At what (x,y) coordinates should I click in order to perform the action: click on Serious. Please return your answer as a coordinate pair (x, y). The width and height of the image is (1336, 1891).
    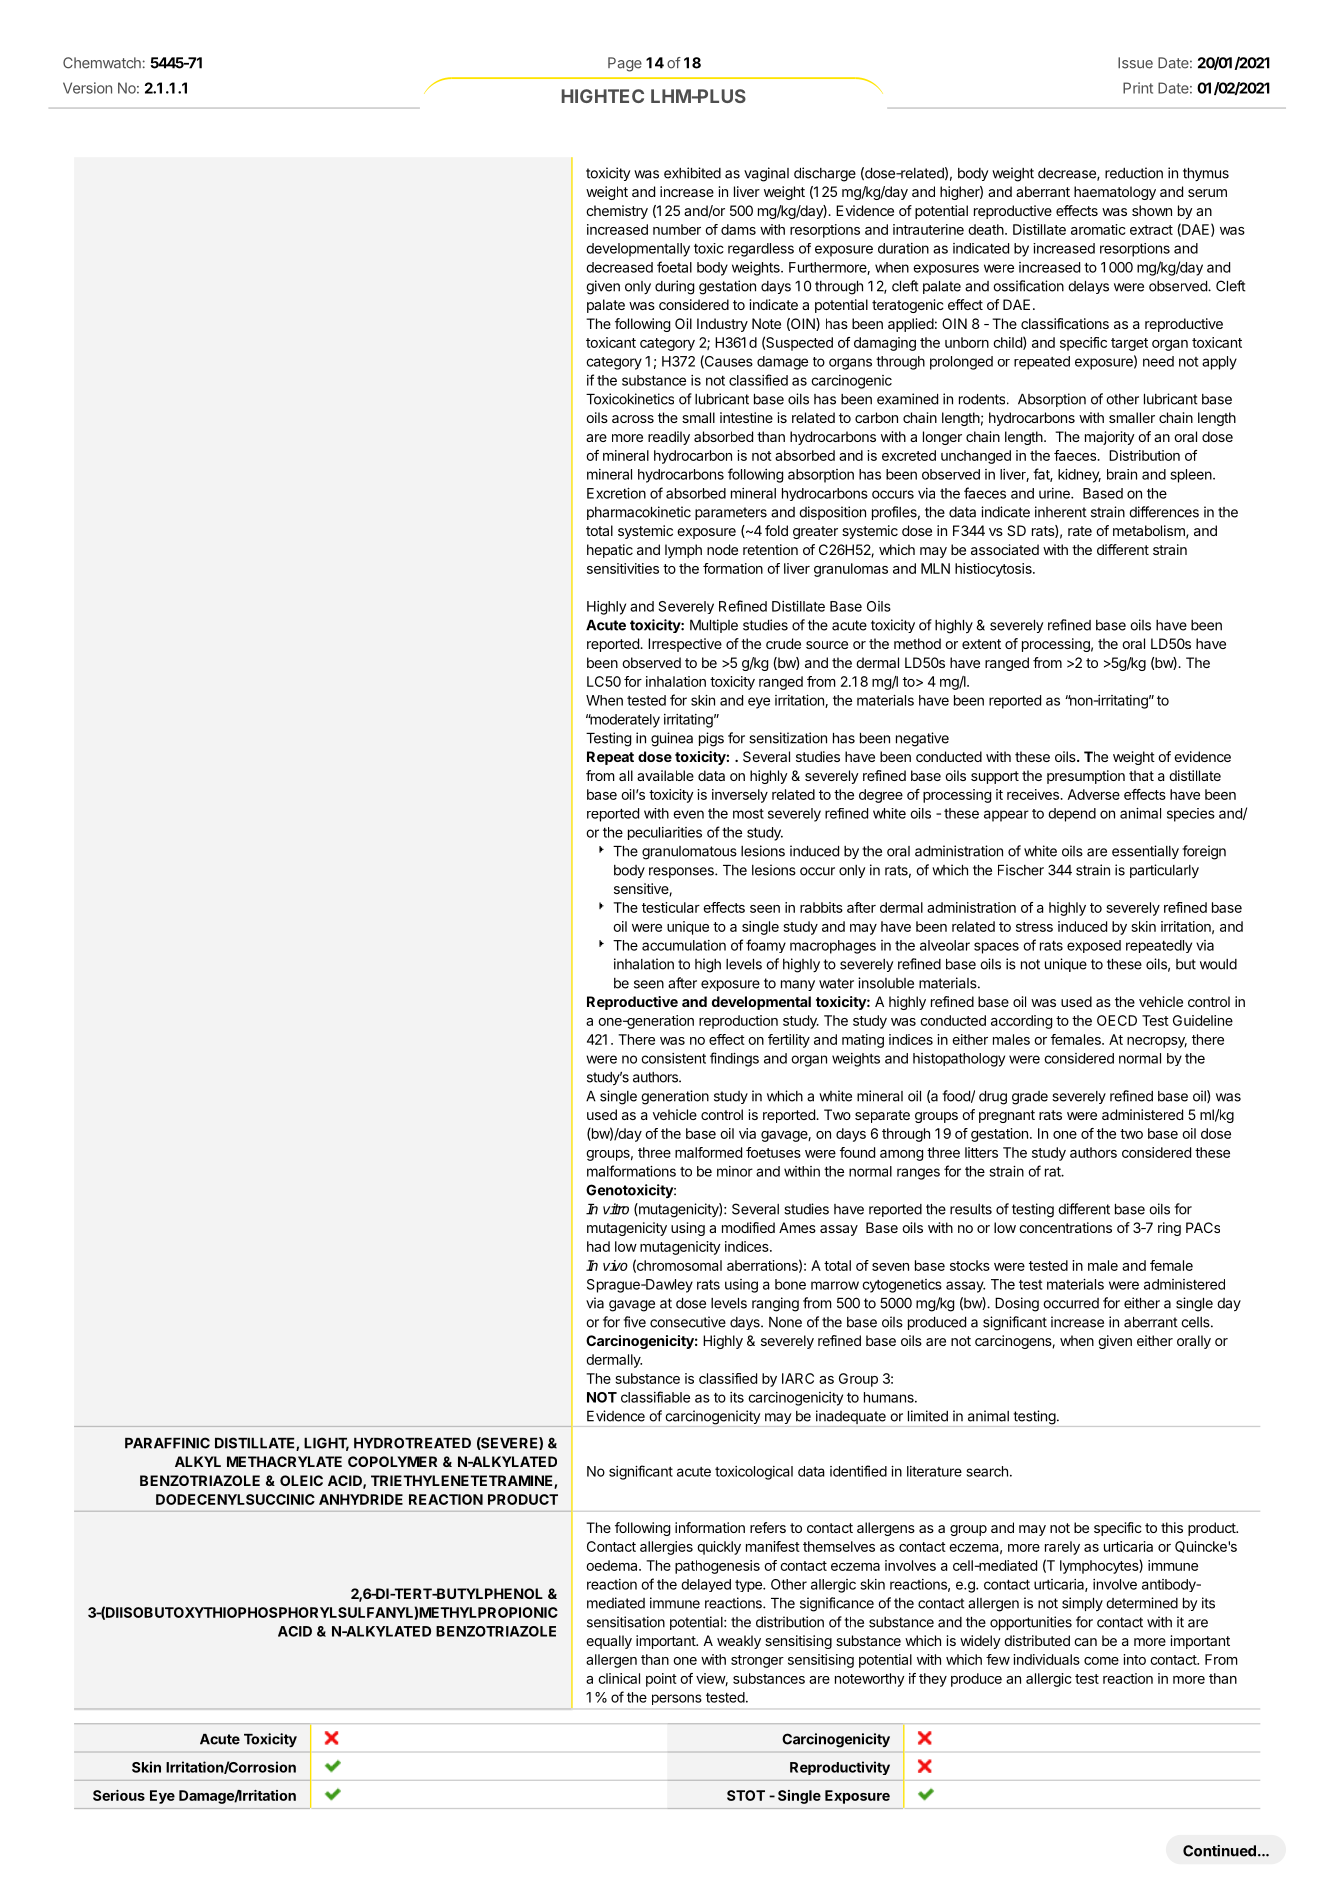
    Looking at the image, I should click on (119, 1795).
